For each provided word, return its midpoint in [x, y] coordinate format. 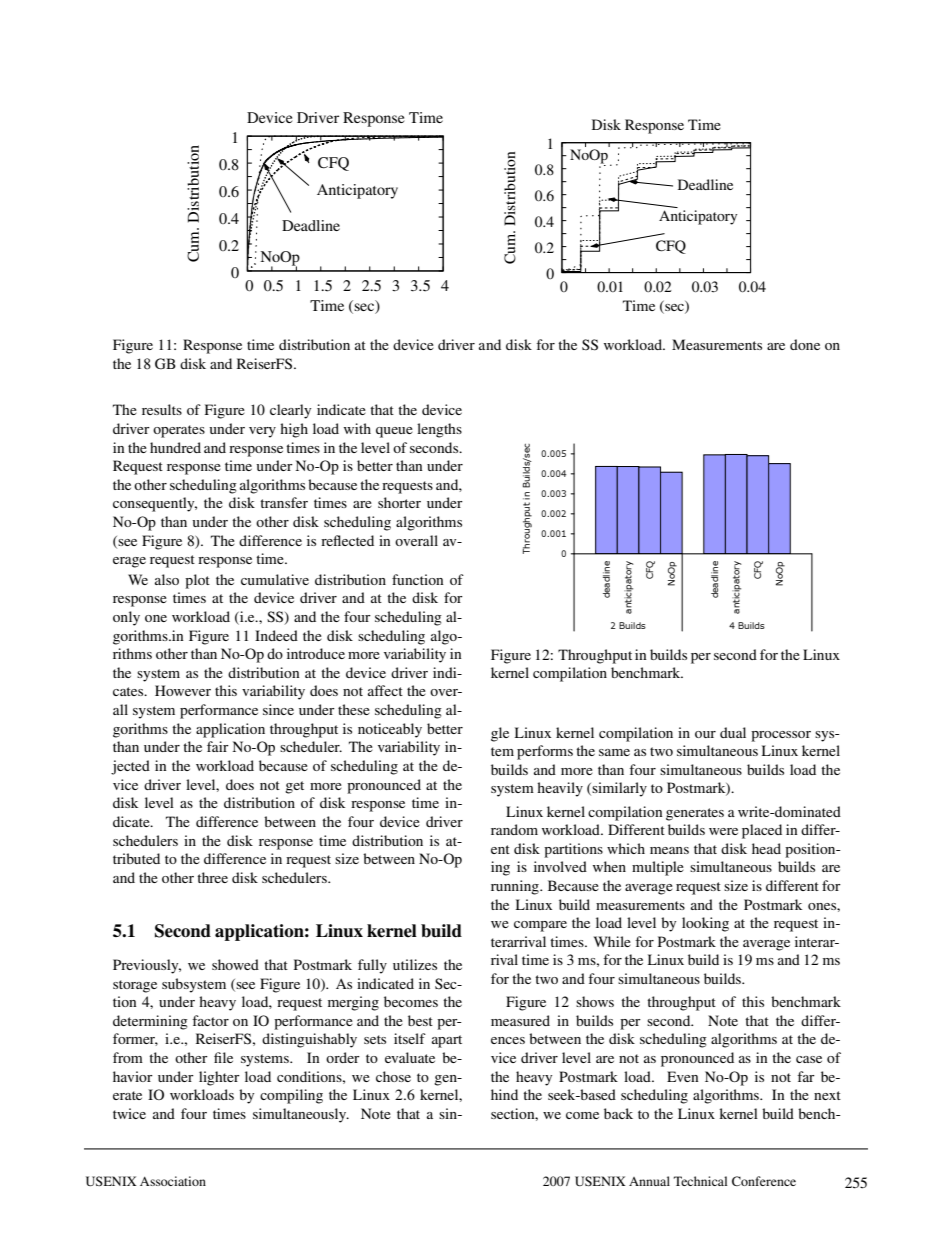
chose [393, 1076]
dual [733, 732]
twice [129, 1113]
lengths [439, 430]
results [162, 409]
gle [500, 734]
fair [218, 746]
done [805, 344]
